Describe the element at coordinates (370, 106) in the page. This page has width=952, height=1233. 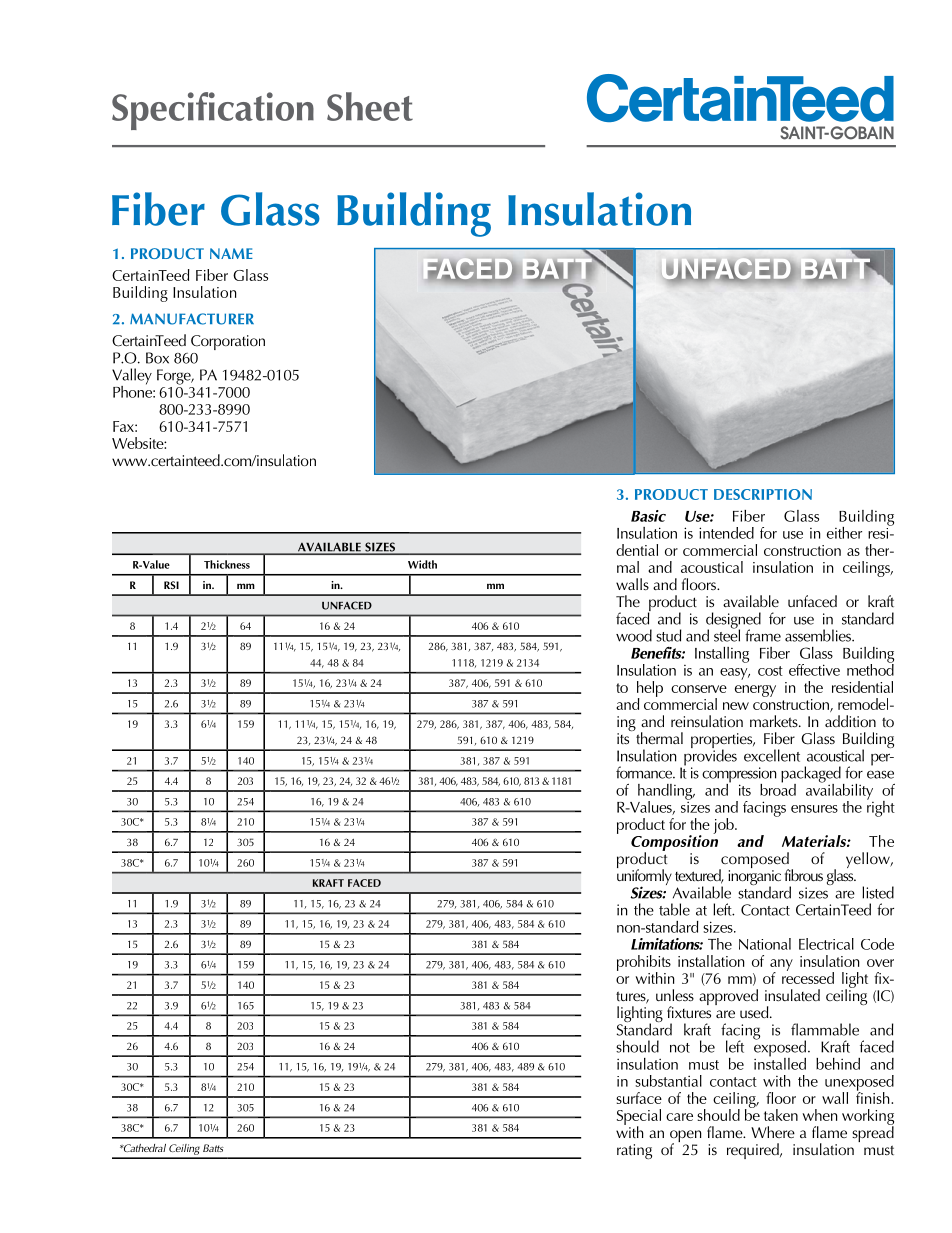
I see `Sheet` at that location.
